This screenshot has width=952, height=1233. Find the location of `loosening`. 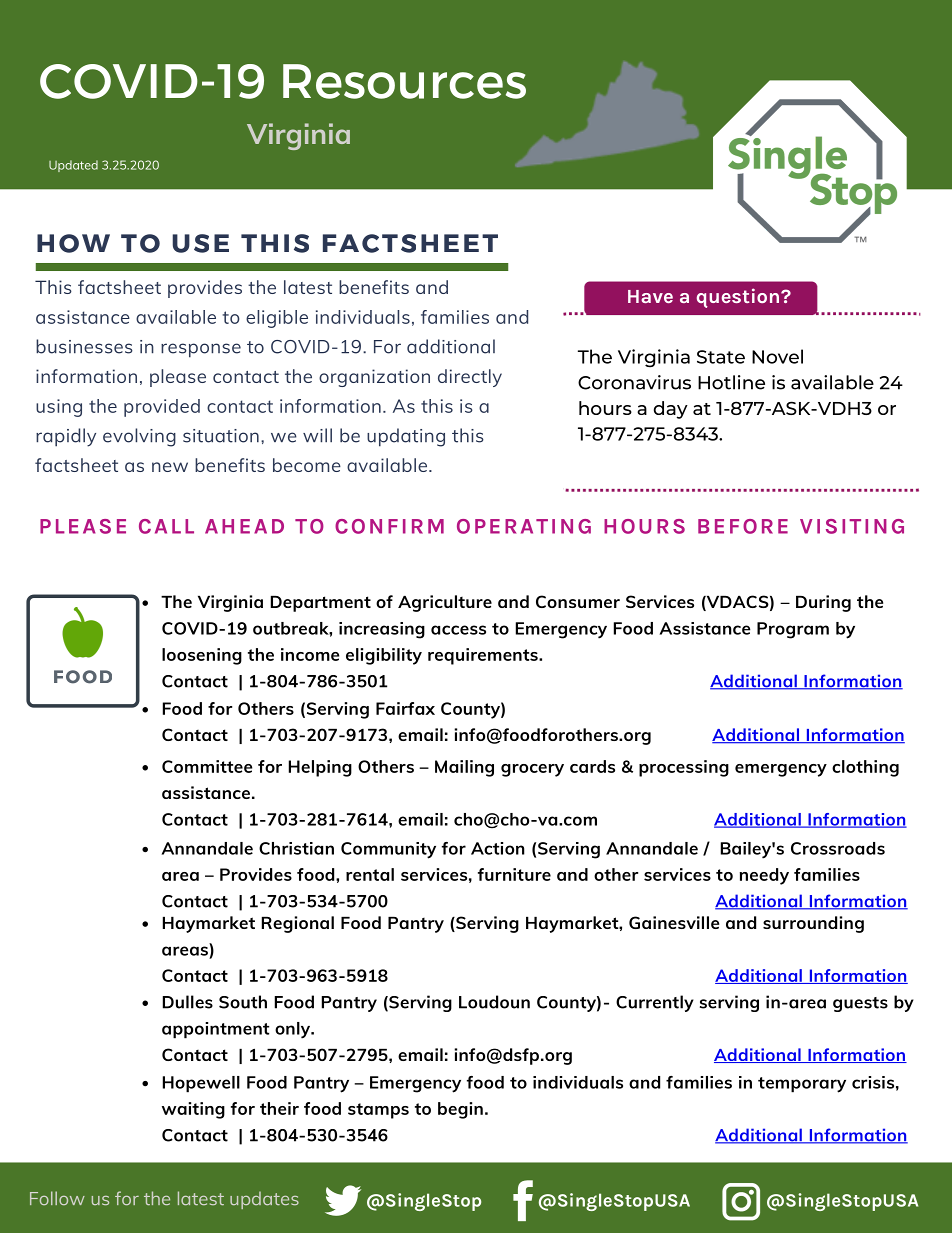

loosening is located at coordinates (202, 656).
